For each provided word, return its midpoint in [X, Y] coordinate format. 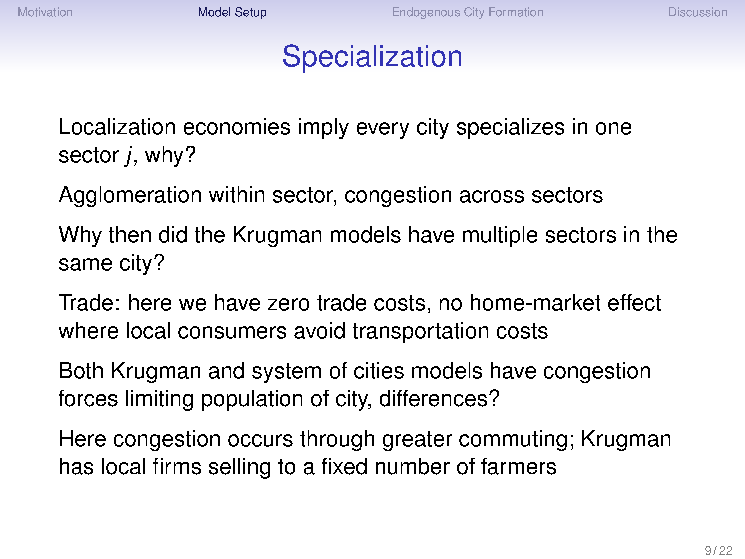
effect [634, 302]
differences [433, 398]
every [383, 130]
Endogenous [426, 13]
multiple [500, 236]
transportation [420, 332]
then [130, 234]
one [613, 128]
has [76, 466]
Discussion [698, 12]
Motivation [45, 12]
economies [237, 126]
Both [81, 370]
